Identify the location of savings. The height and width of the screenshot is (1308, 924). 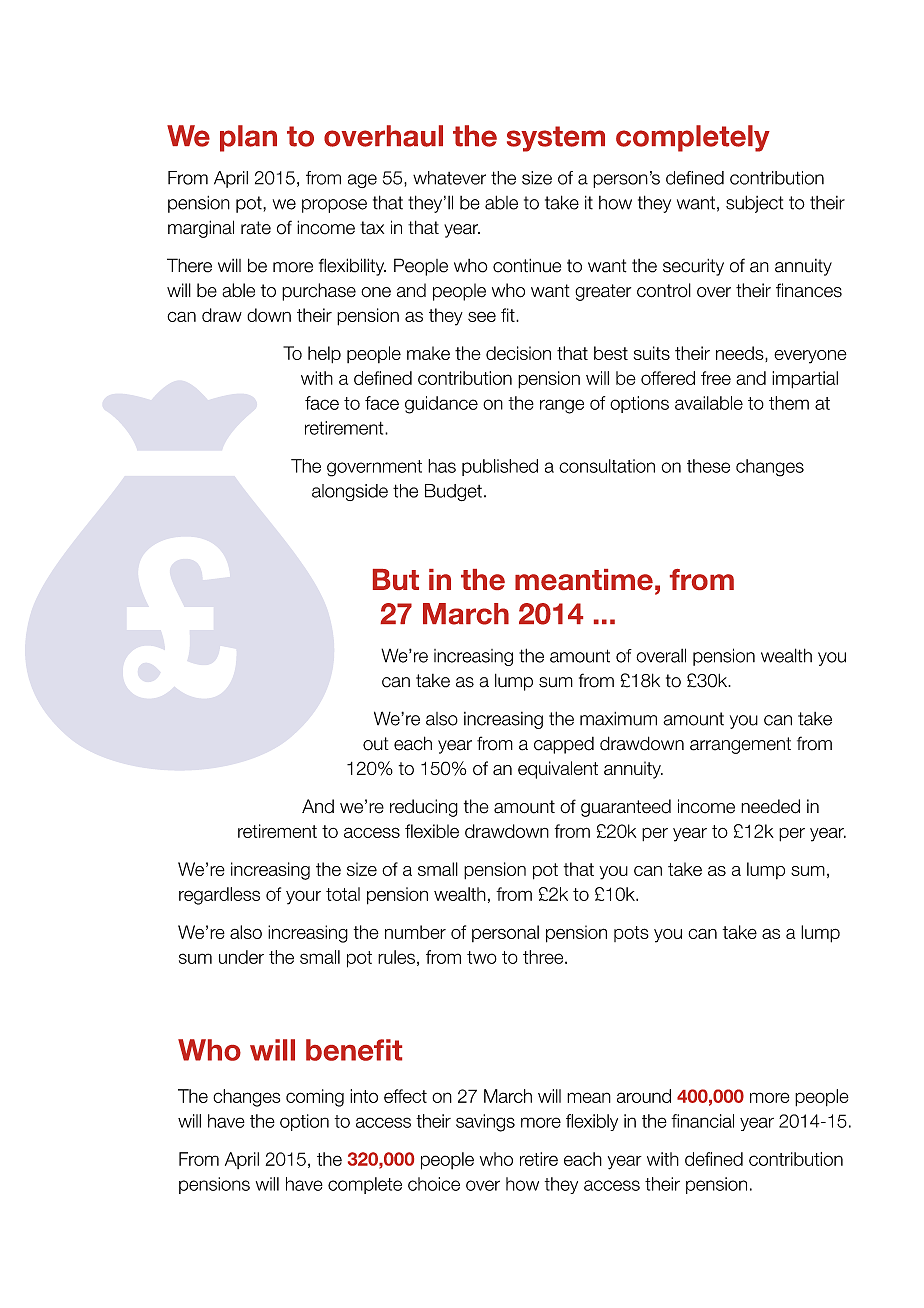
(485, 1123).
